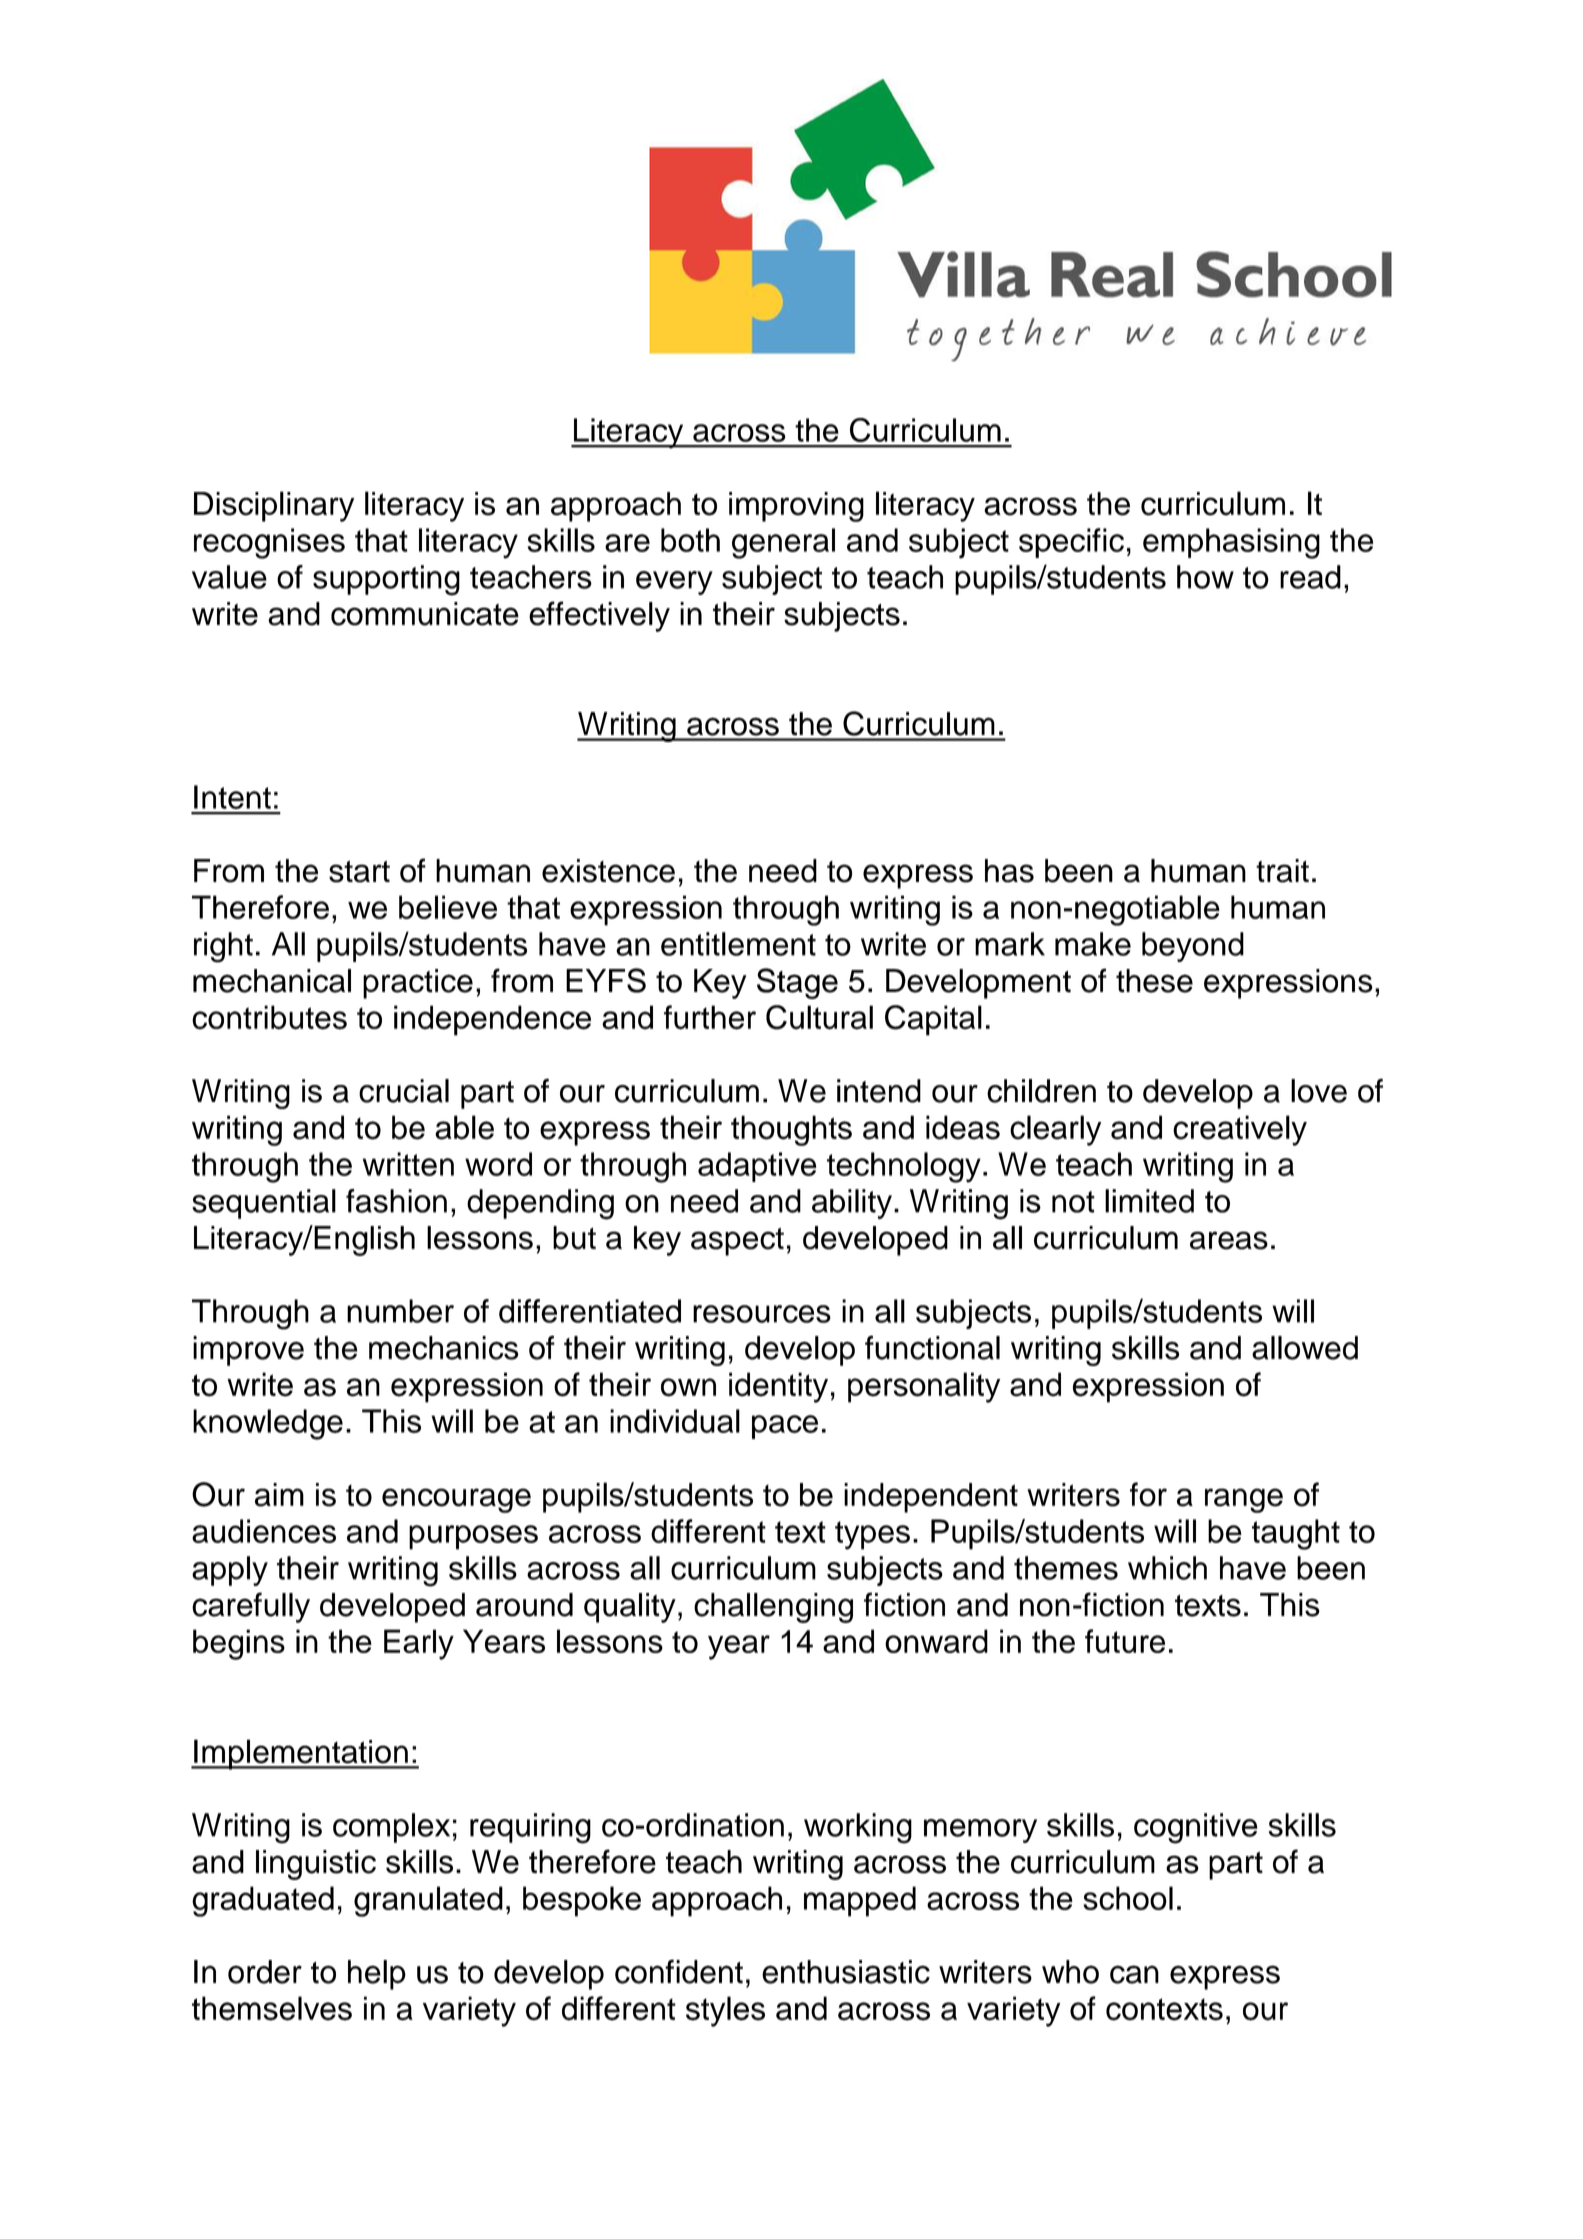 The height and width of the screenshot is (2239, 1583). Describe the element at coordinates (1193, 947) in the screenshot. I see `beyond` at that location.
